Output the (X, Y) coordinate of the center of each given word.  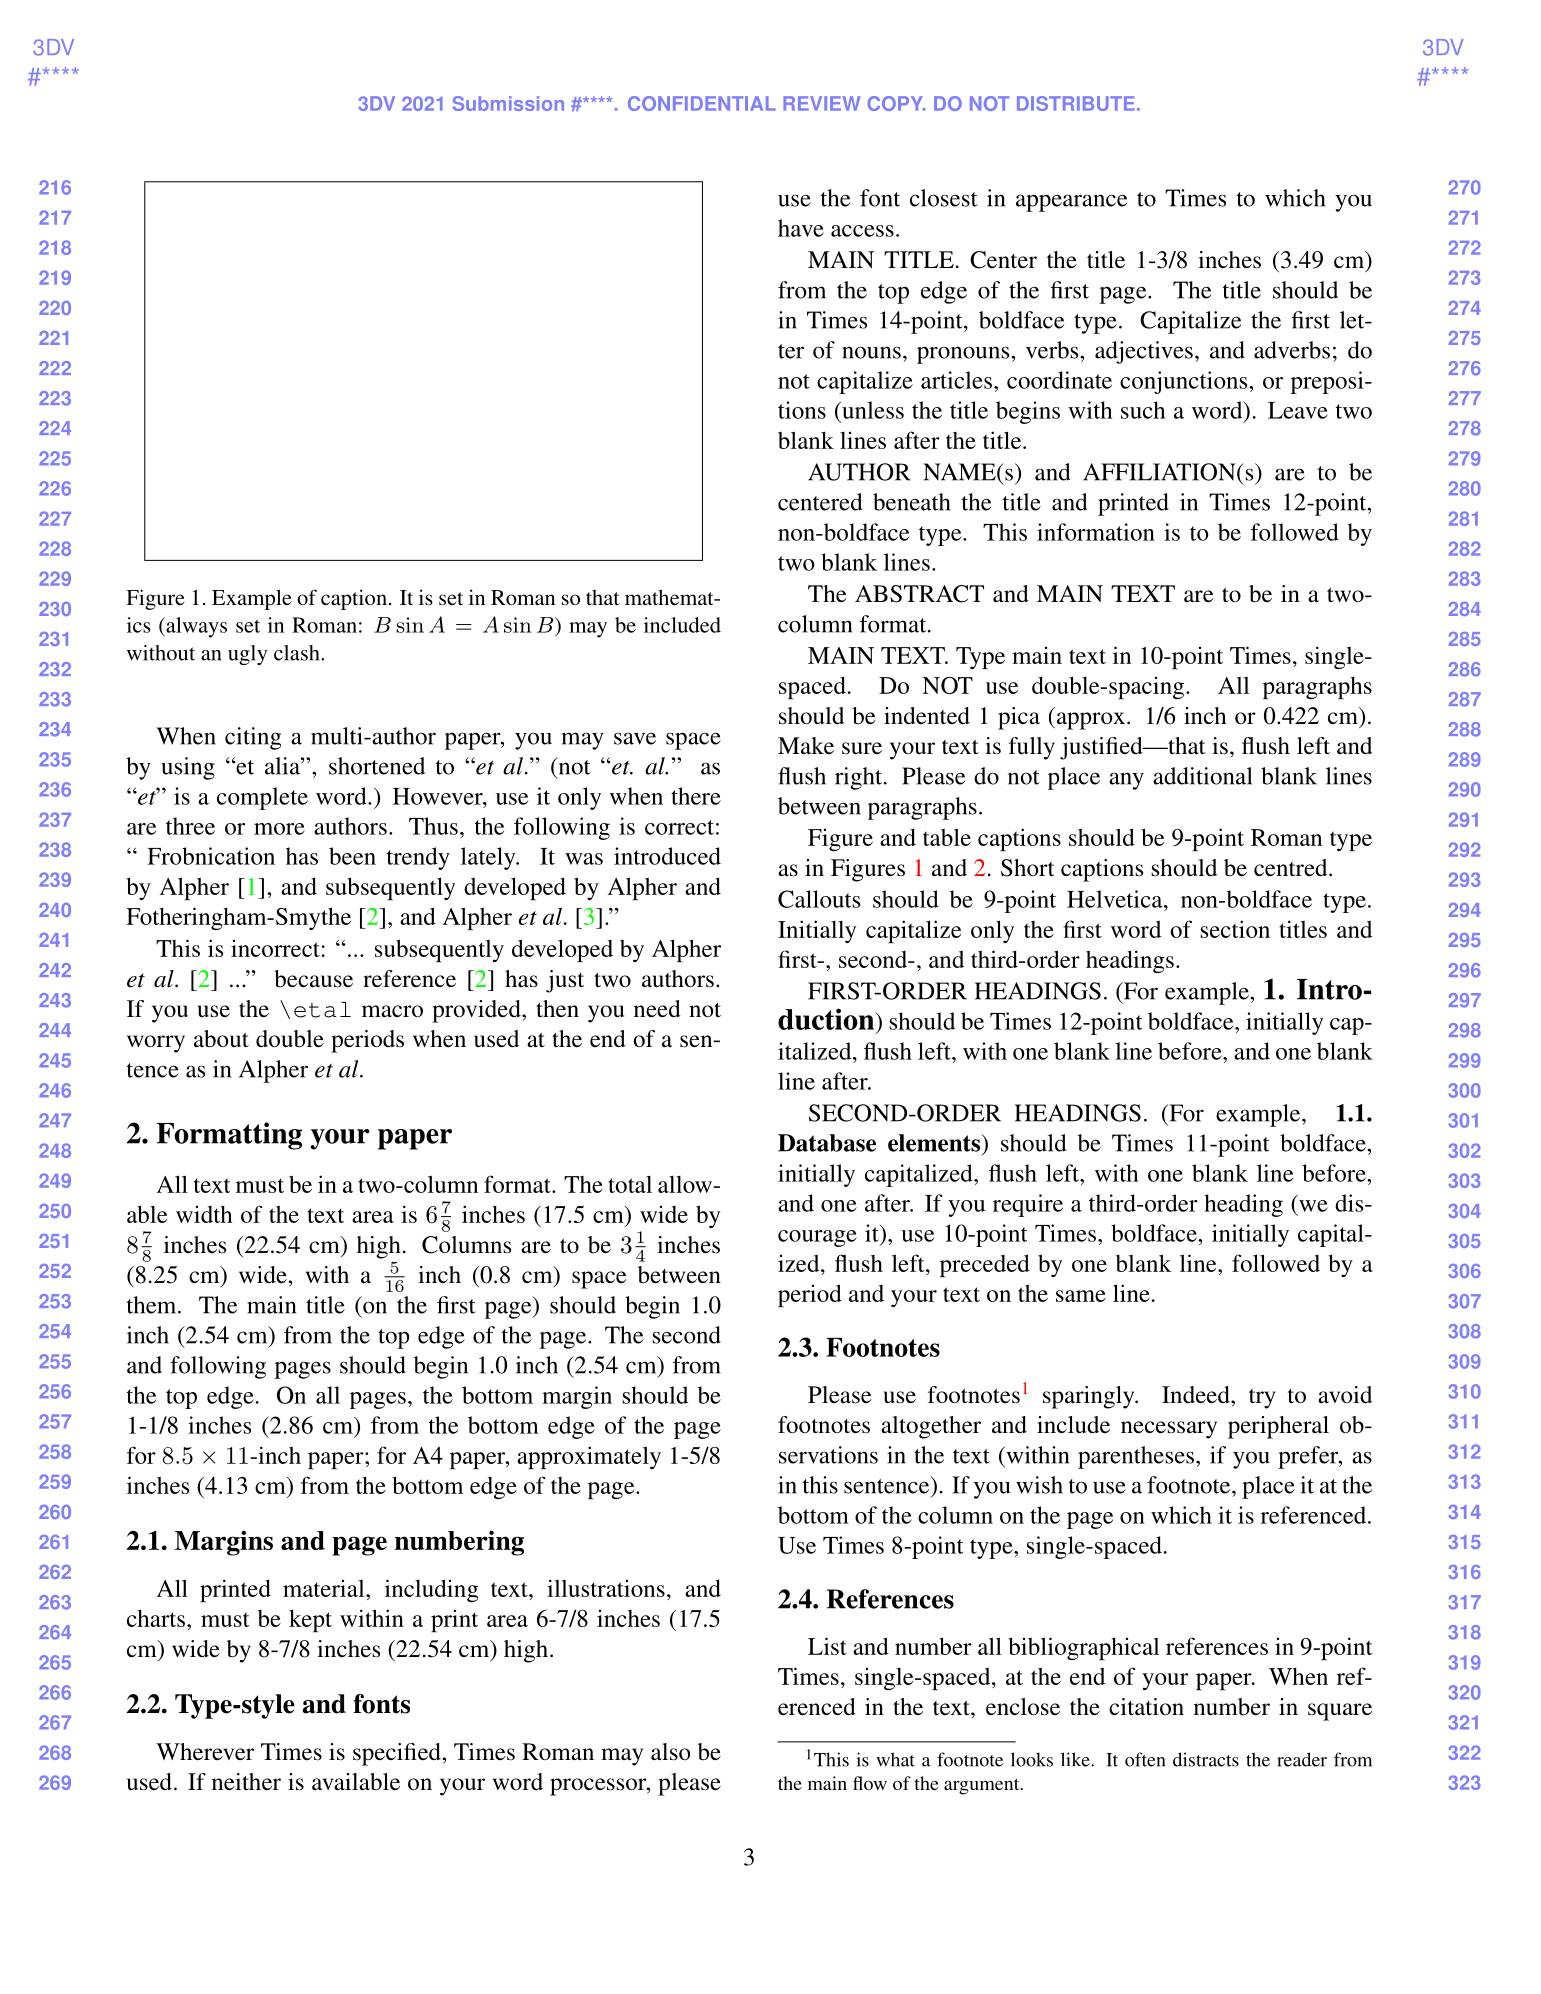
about (221, 1039)
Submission (508, 103)
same (1081, 1296)
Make (806, 746)
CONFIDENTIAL (702, 103)
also (670, 1751)
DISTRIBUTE (1076, 103)
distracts (1206, 1759)
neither (246, 1781)
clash (298, 653)
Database (827, 1143)
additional (1202, 776)
